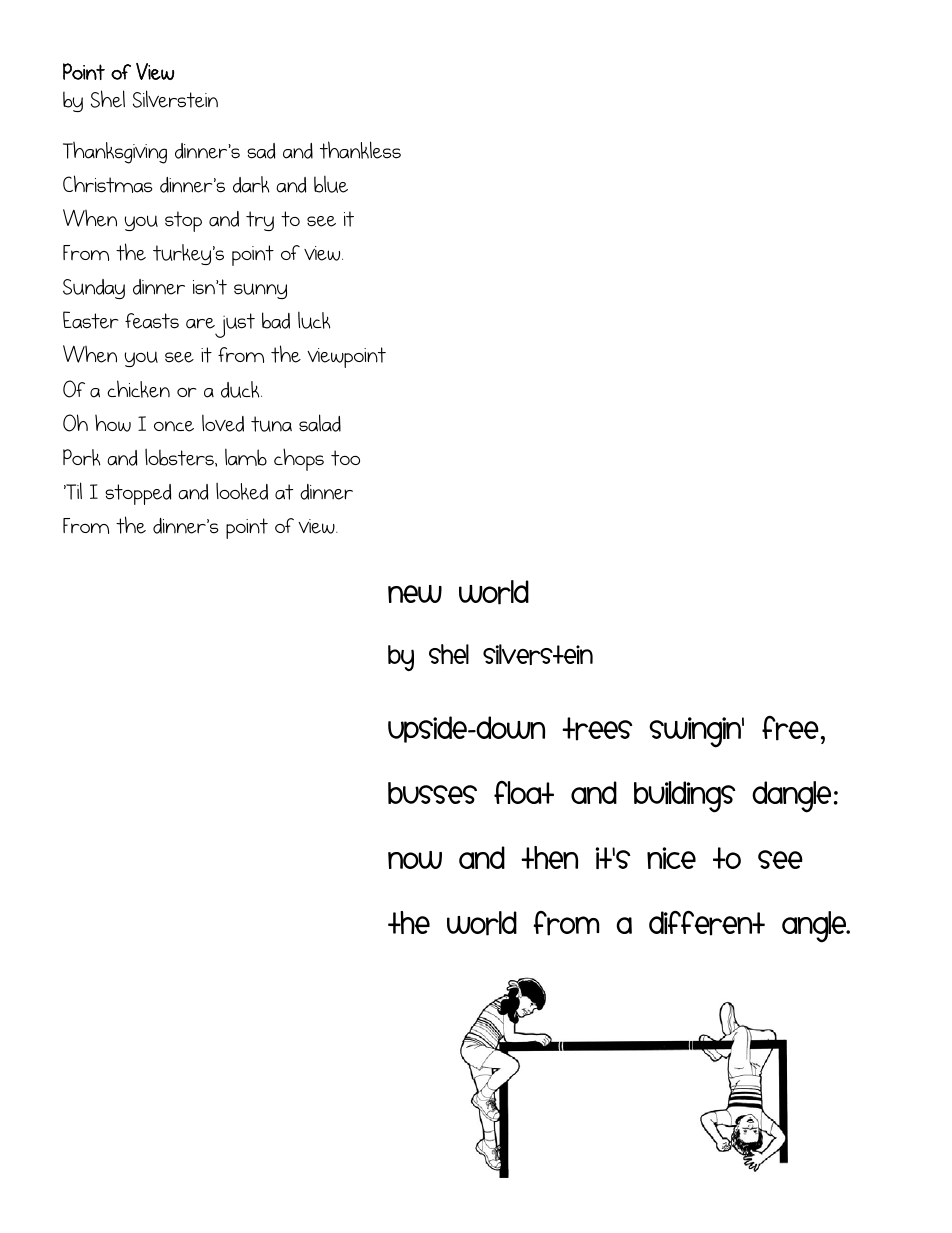 The width and height of the image is (952, 1233). Describe the element at coordinates (360, 150) in the image. I see `thankless` at that location.
